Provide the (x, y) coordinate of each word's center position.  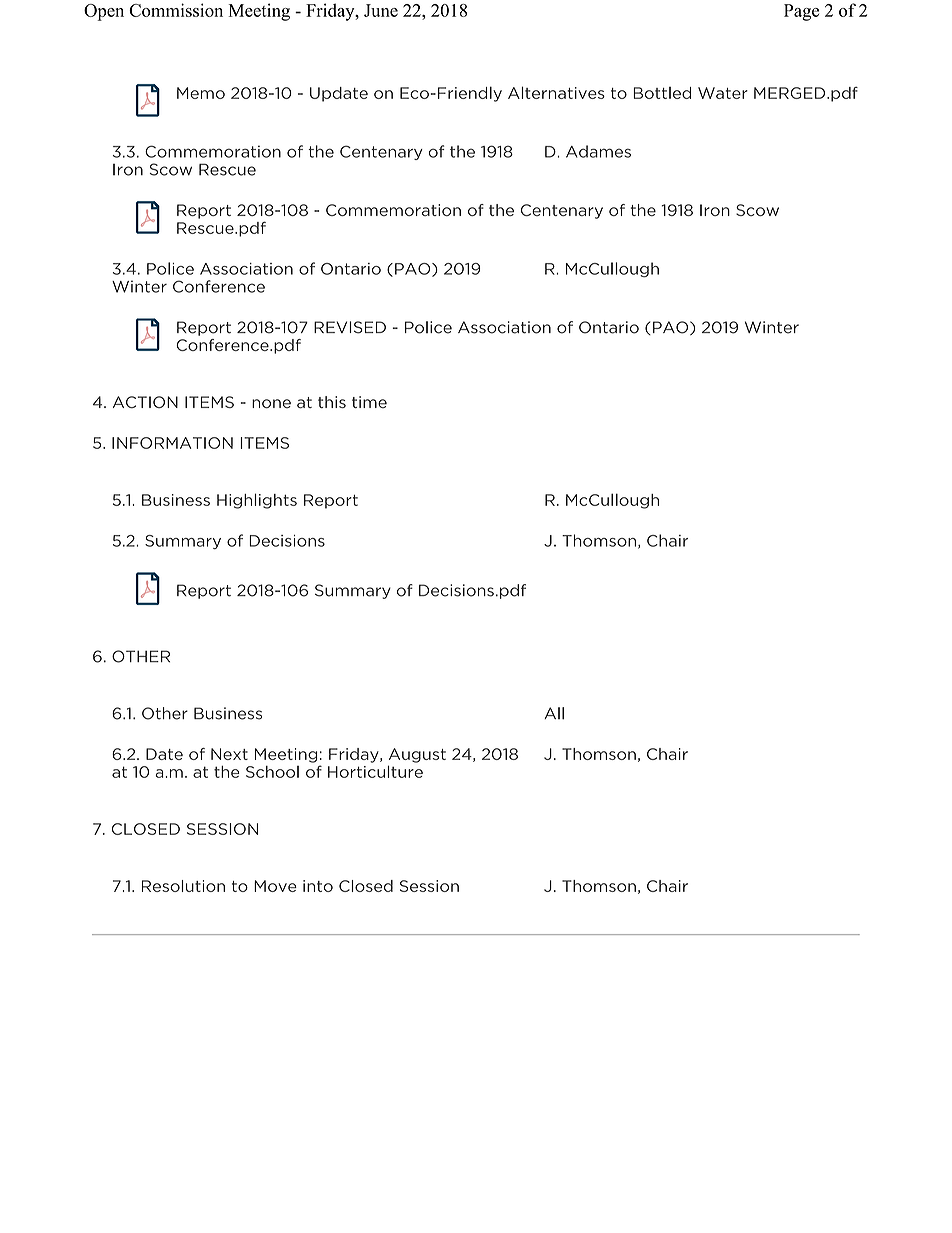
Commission (176, 10)
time (369, 402)
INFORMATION (172, 443)
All (554, 713)
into (318, 886)
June (381, 10)
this (332, 402)
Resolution (183, 886)
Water (723, 93)
